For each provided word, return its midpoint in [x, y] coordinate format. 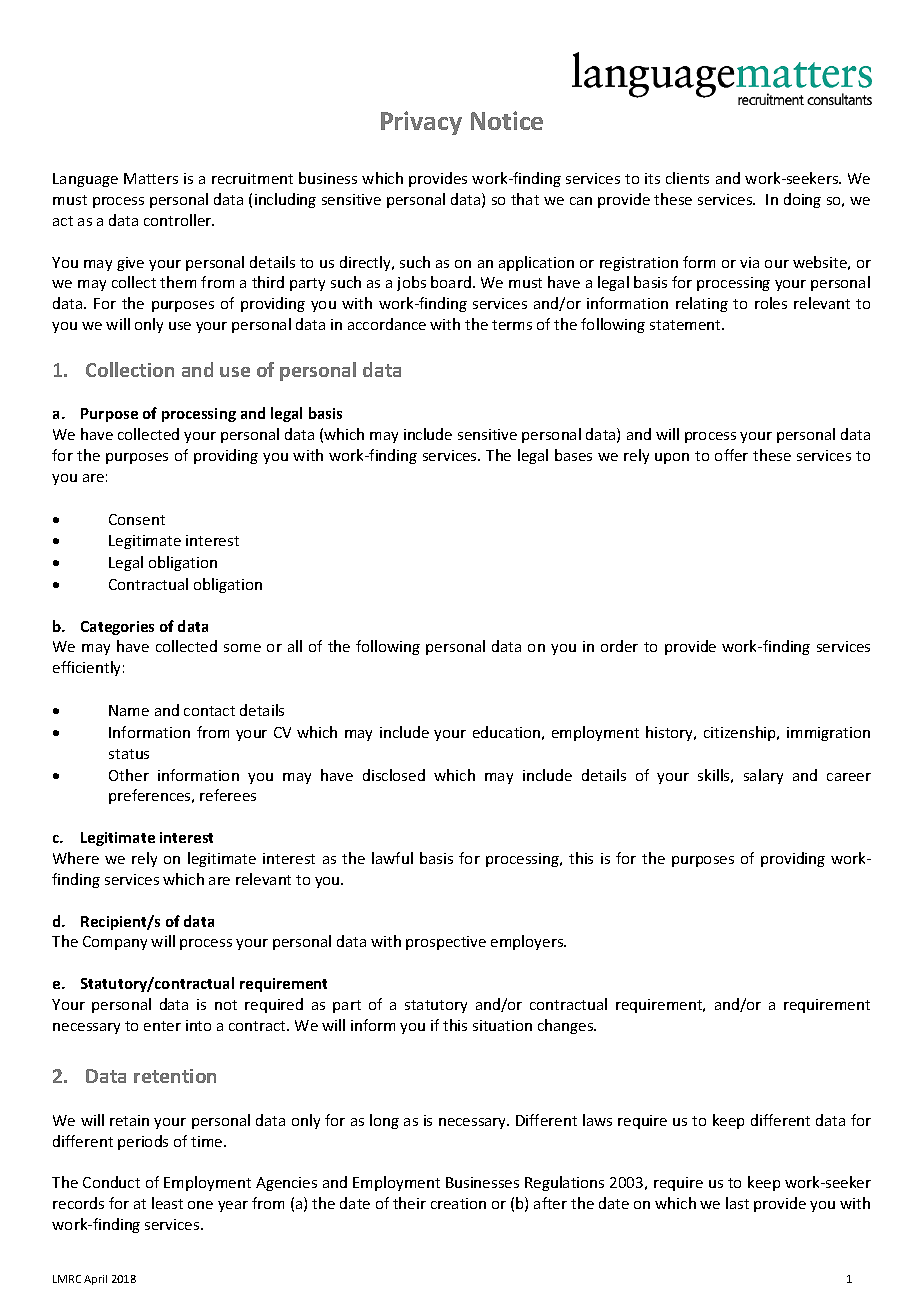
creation [458, 1203]
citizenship [741, 733]
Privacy [421, 123]
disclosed [394, 775]
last [737, 1203]
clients [687, 178]
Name [129, 710]
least [167, 1203]
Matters [151, 178]
